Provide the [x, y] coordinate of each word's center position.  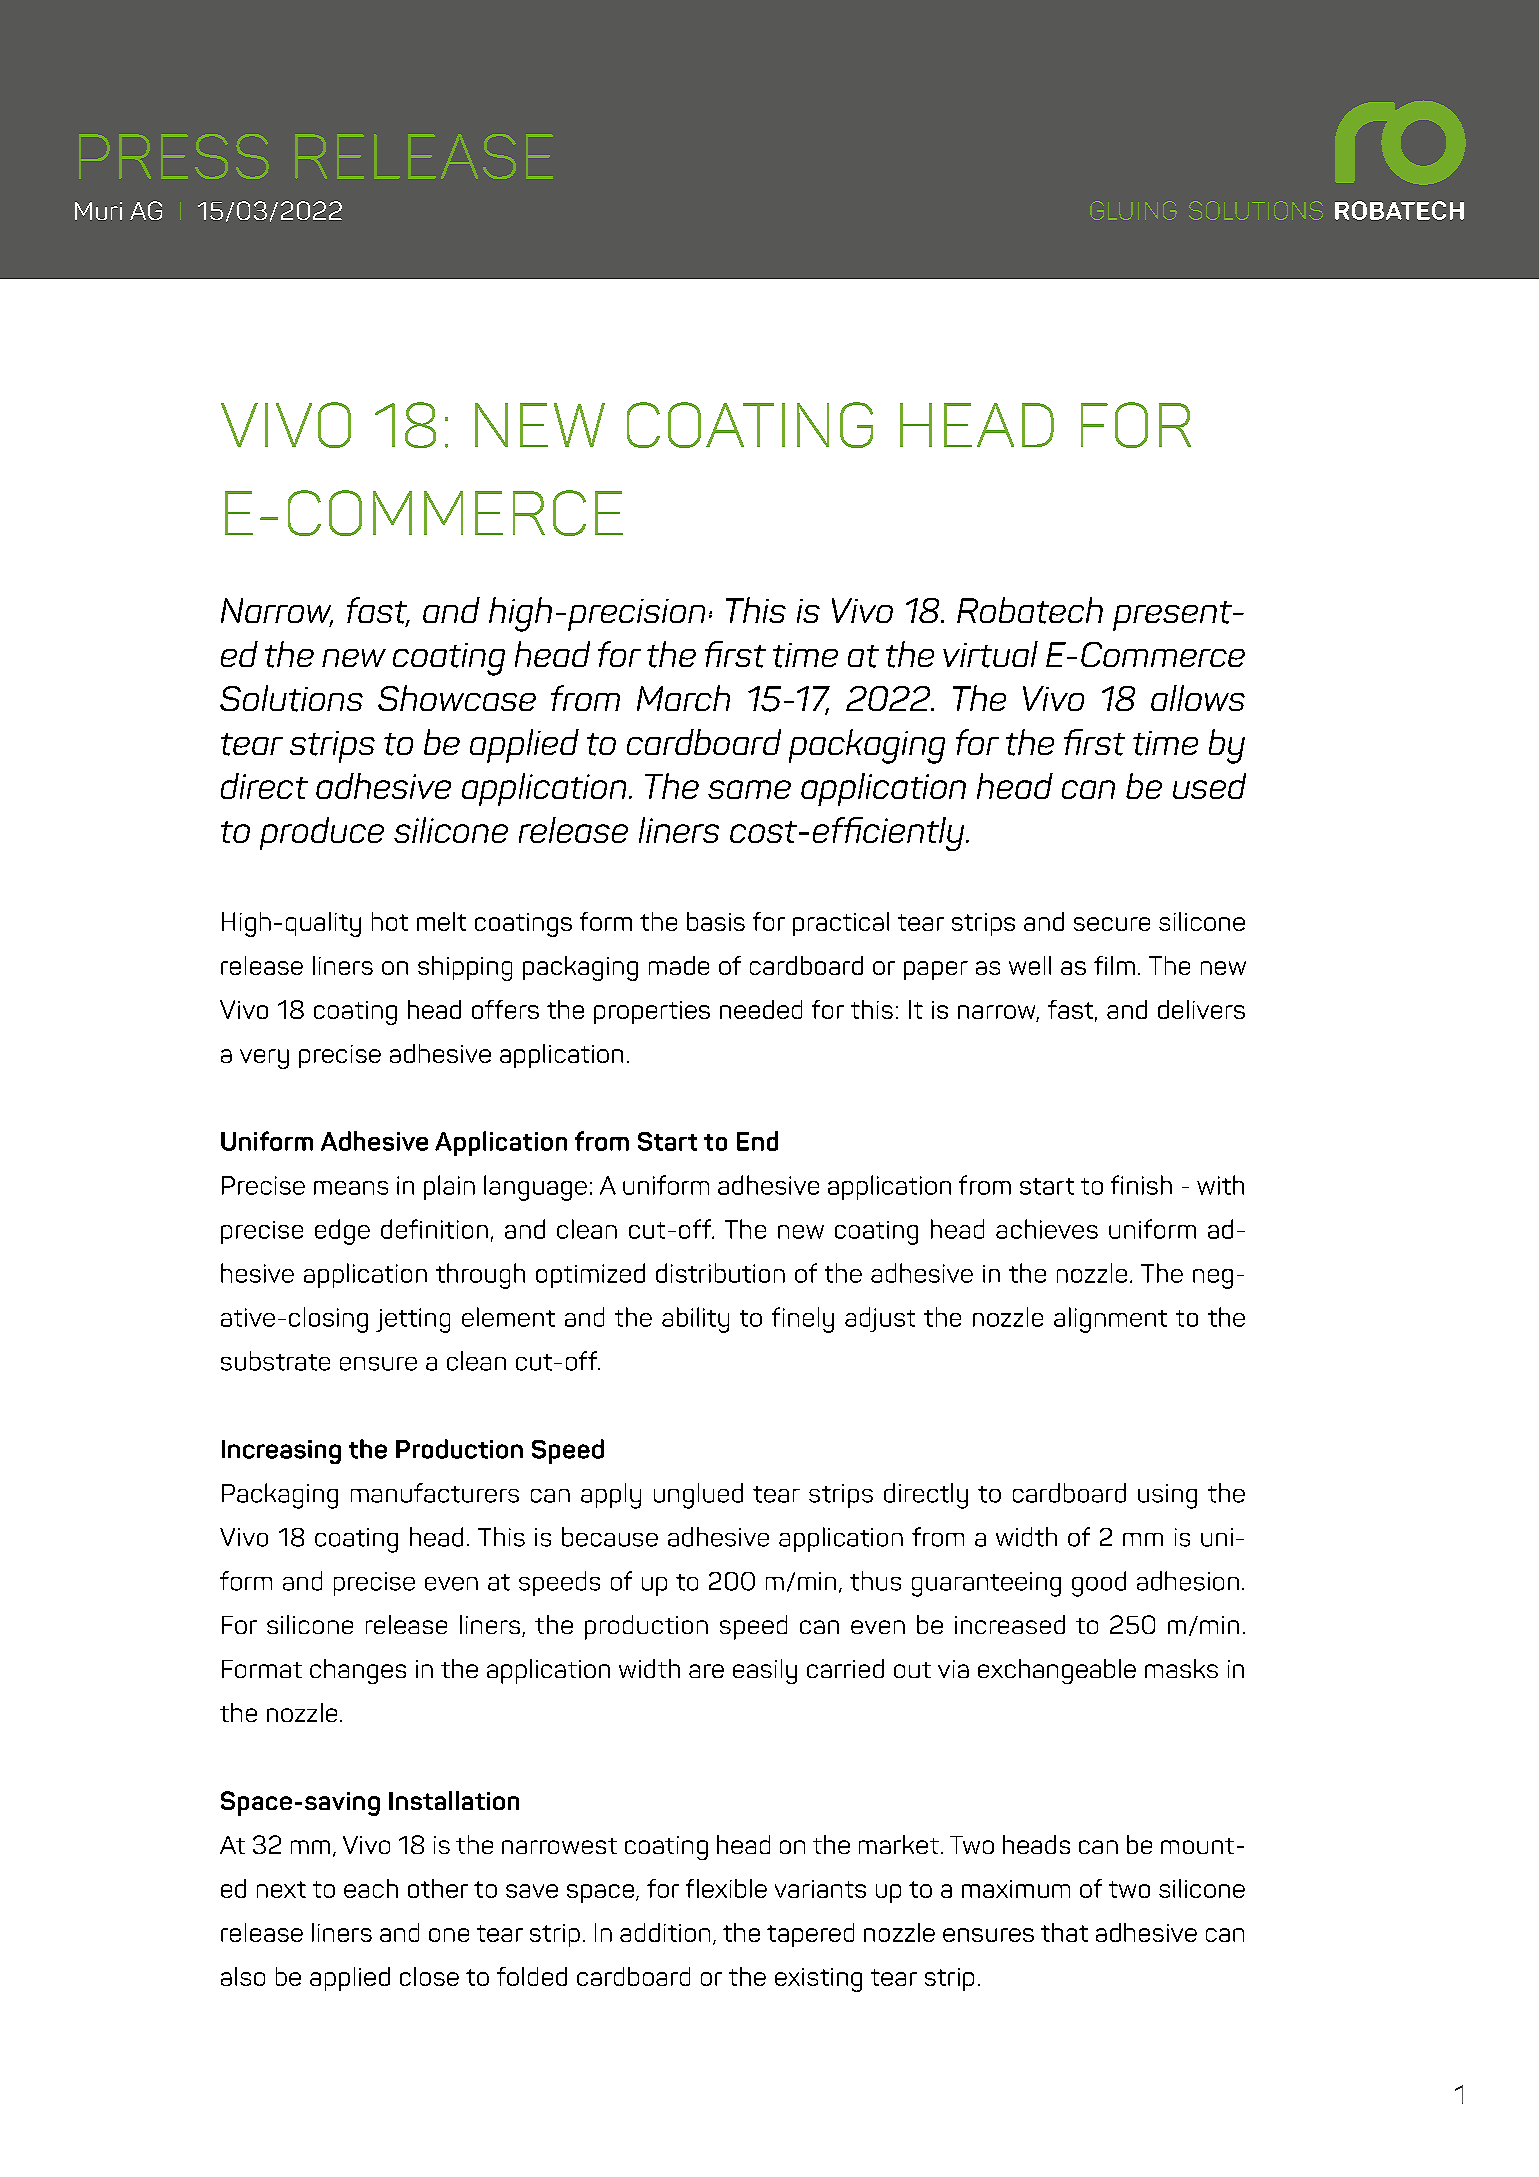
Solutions [291, 698]
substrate [275, 1361]
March [683, 698]
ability [695, 1320]
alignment [1110, 1320]
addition [665, 1932]
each [371, 1888]
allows [1198, 698]
